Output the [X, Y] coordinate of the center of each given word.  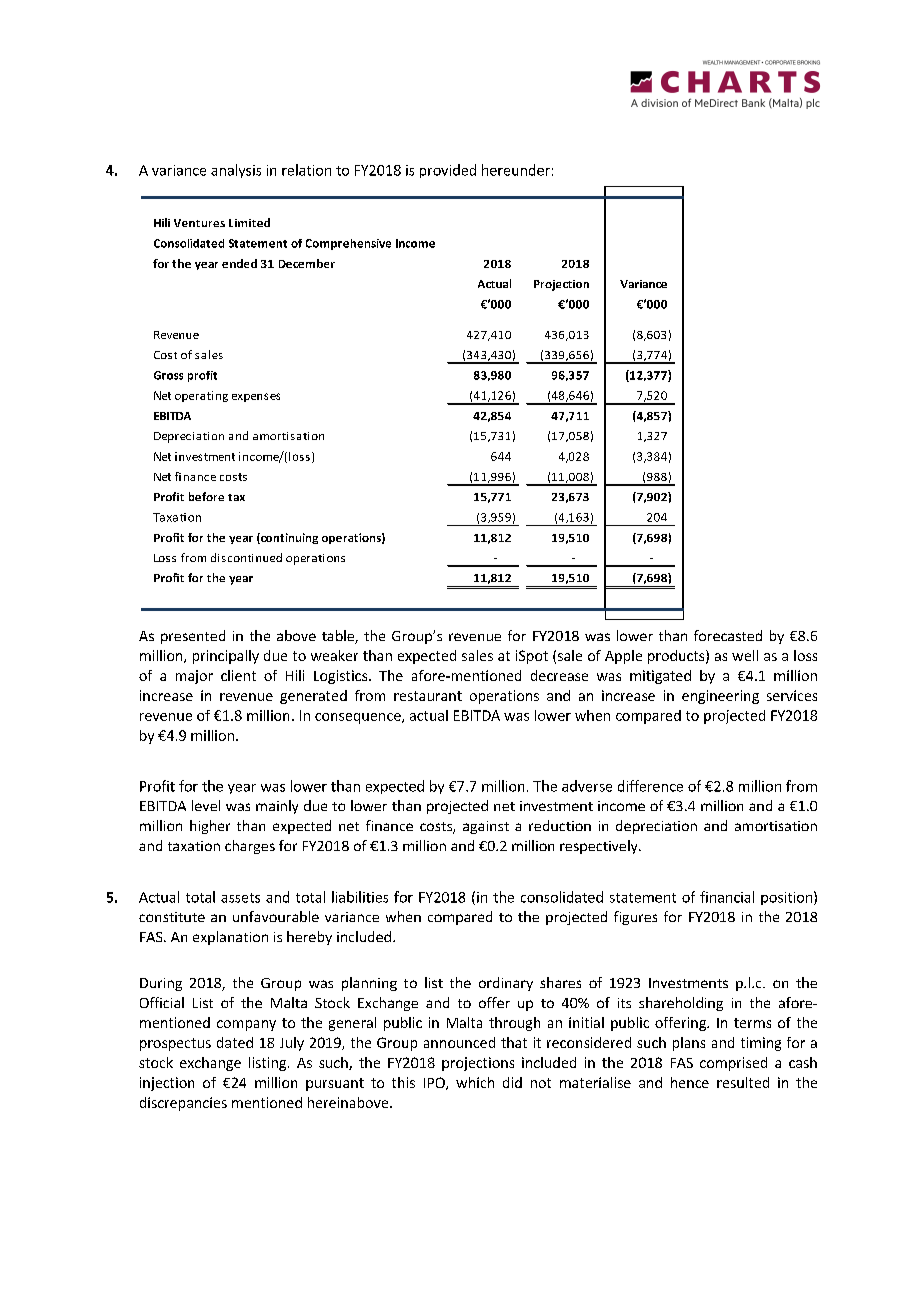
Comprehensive [348, 244]
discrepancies [183, 1104]
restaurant [428, 696]
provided [448, 171]
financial [727, 897]
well [745, 655]
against [486, 827]
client [238, 675]
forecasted [728, 635]
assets [240, 898]
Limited [249, 222]
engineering [720, 697]
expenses [256, 397]
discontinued [246, 557]
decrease [559, 675]
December [307, 263]
